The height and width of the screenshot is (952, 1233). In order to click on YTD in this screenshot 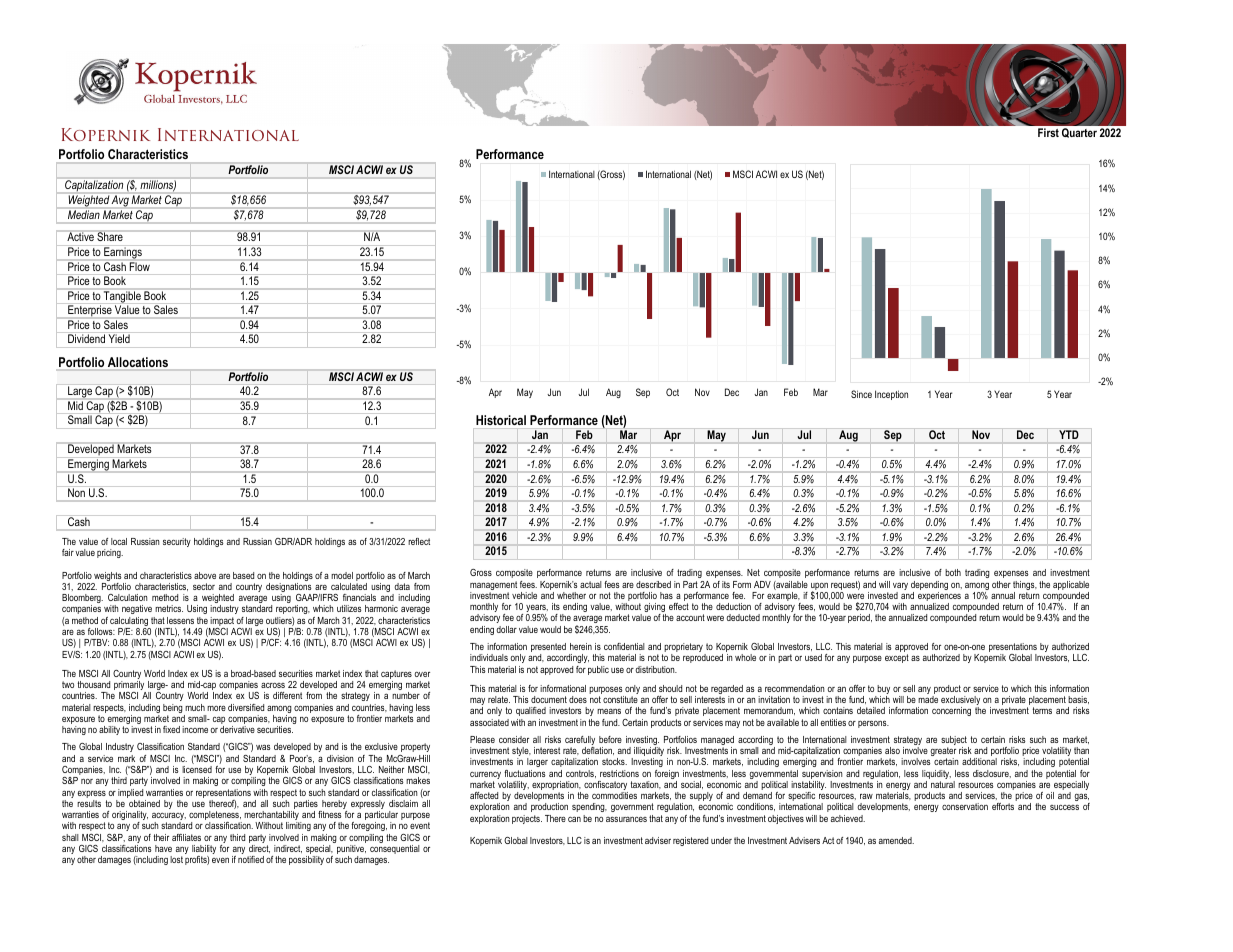, I will do `click(1069, 434)`.
